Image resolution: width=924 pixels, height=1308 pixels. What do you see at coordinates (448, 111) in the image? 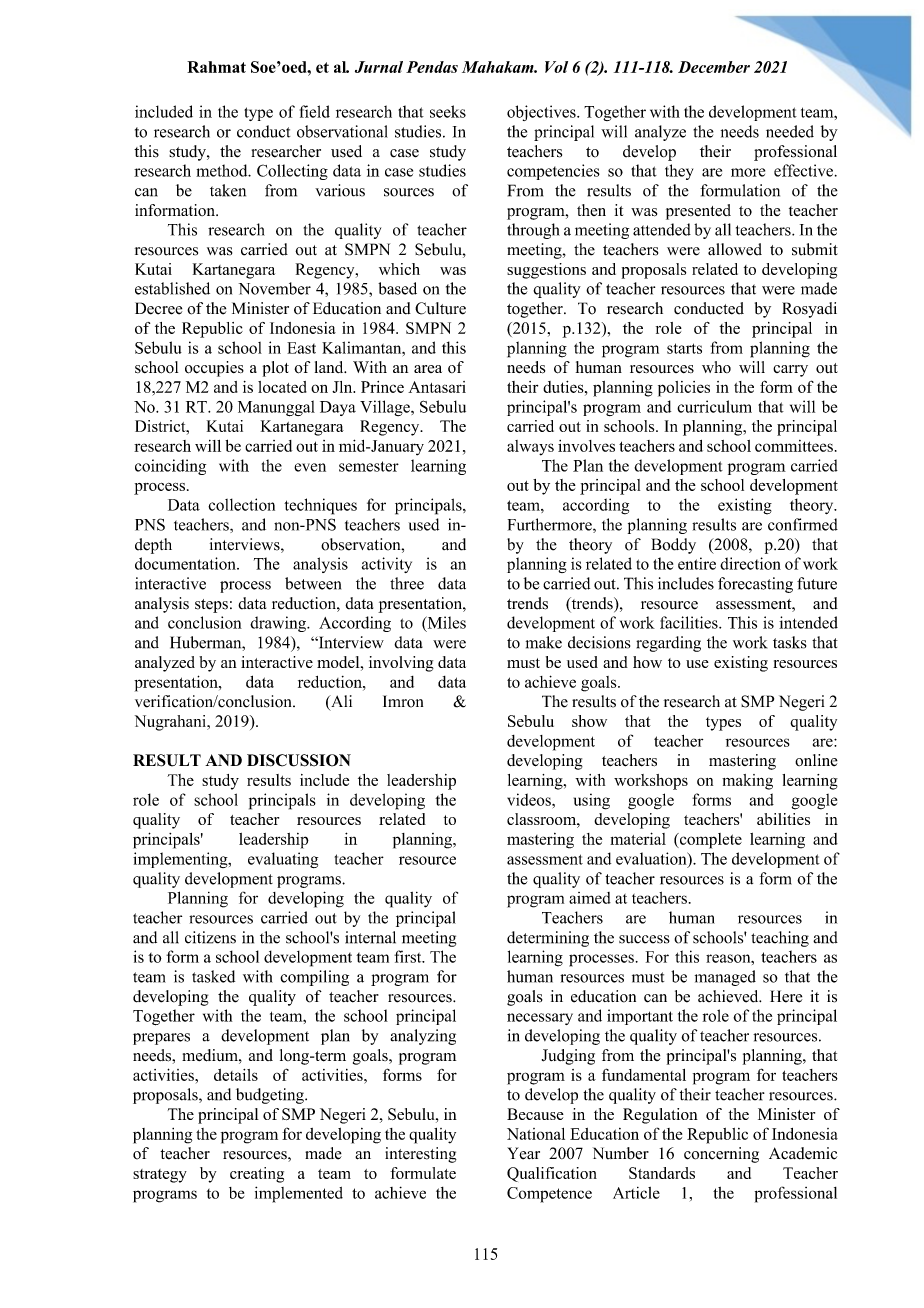
I see `seeks` at bounding box center [448, 111].
